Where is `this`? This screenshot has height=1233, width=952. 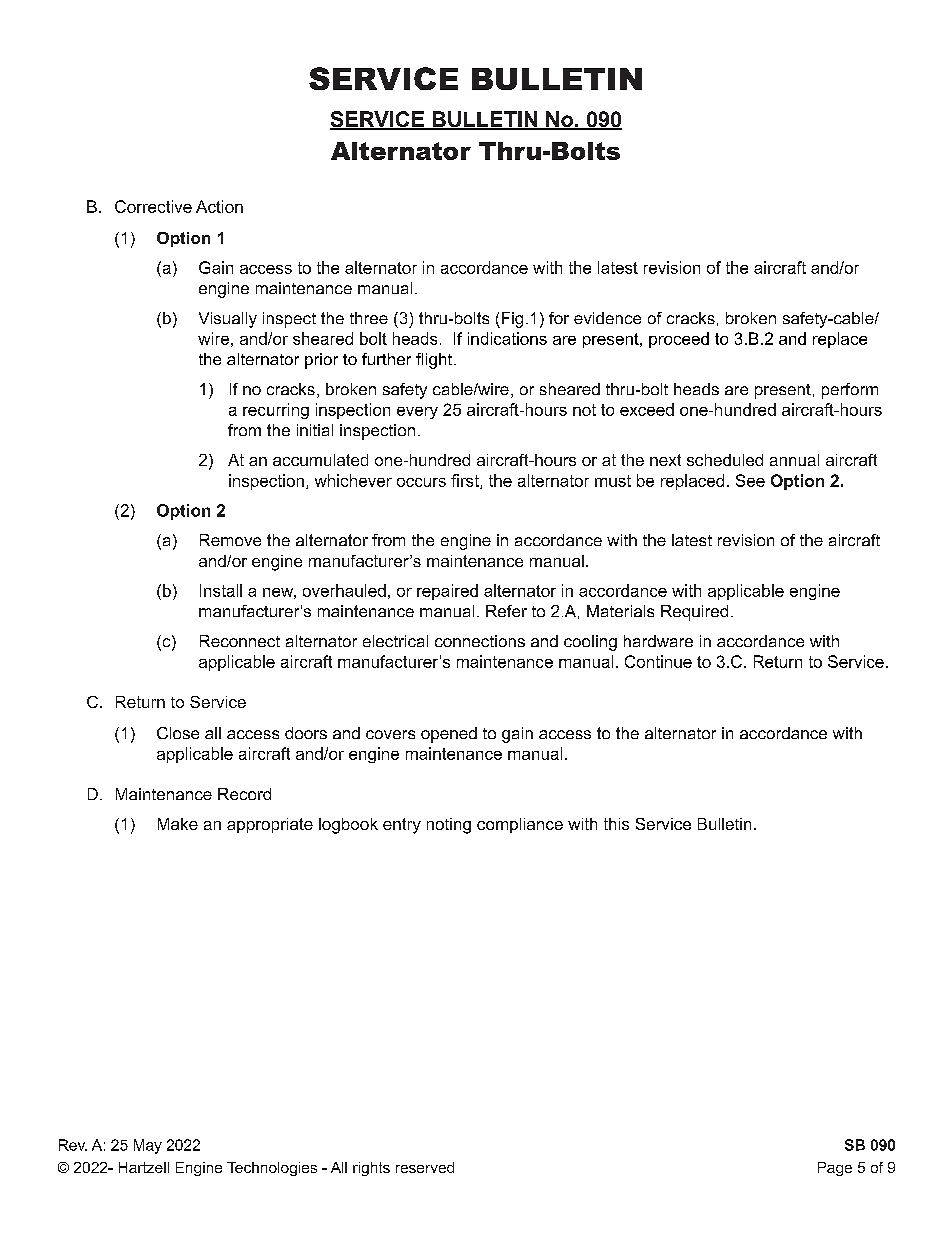
this is located at coordinates (616, 824).
